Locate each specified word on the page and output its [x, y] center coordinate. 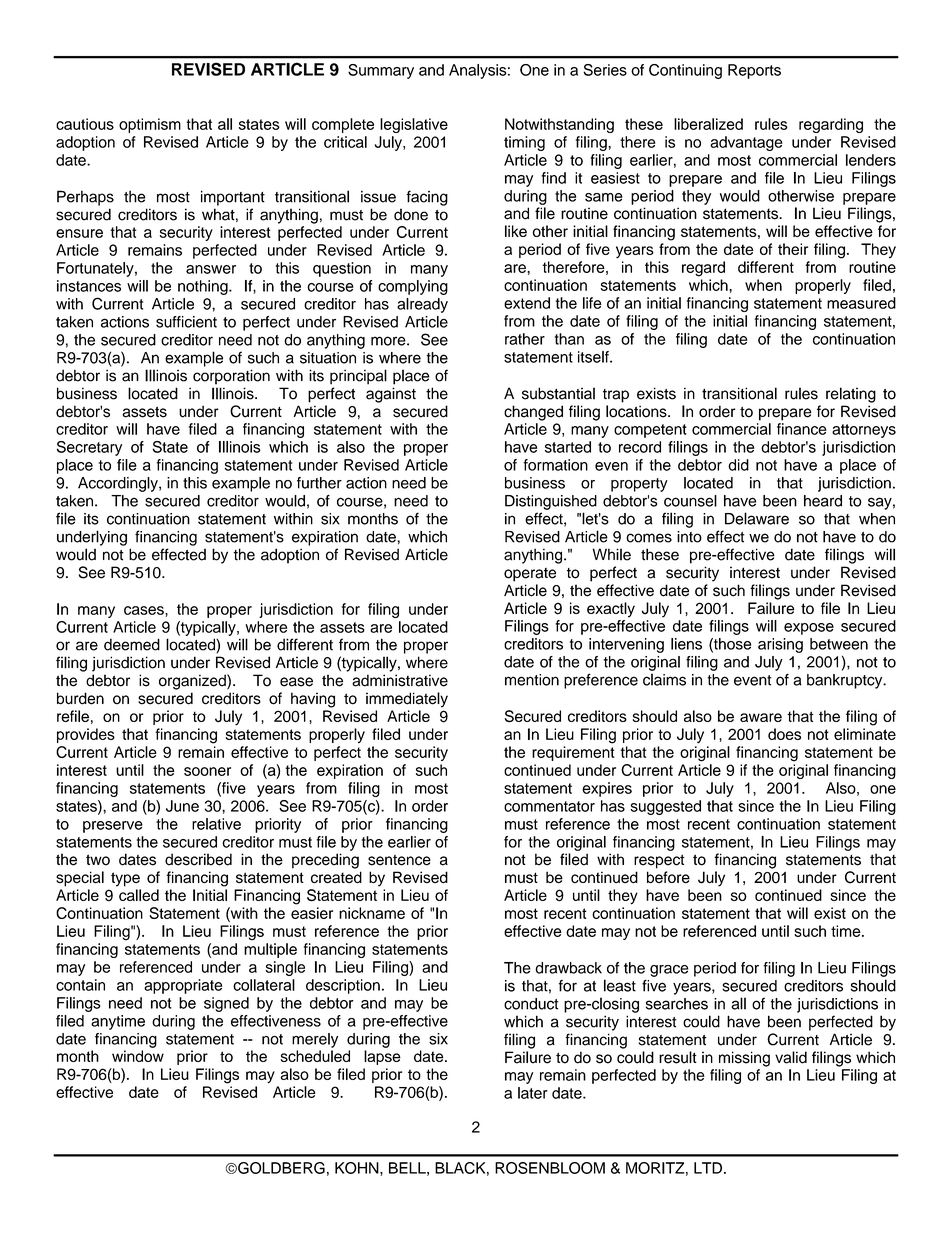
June [182, 806]
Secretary [89, 448]
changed [533, 413]
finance [802, 429]
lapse [382, 1057]
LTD [708, 1168]
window [138, 1056]
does [784, 734]
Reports [754, 71]
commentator [549, 806]
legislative [414, 125]
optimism [150, 125]
